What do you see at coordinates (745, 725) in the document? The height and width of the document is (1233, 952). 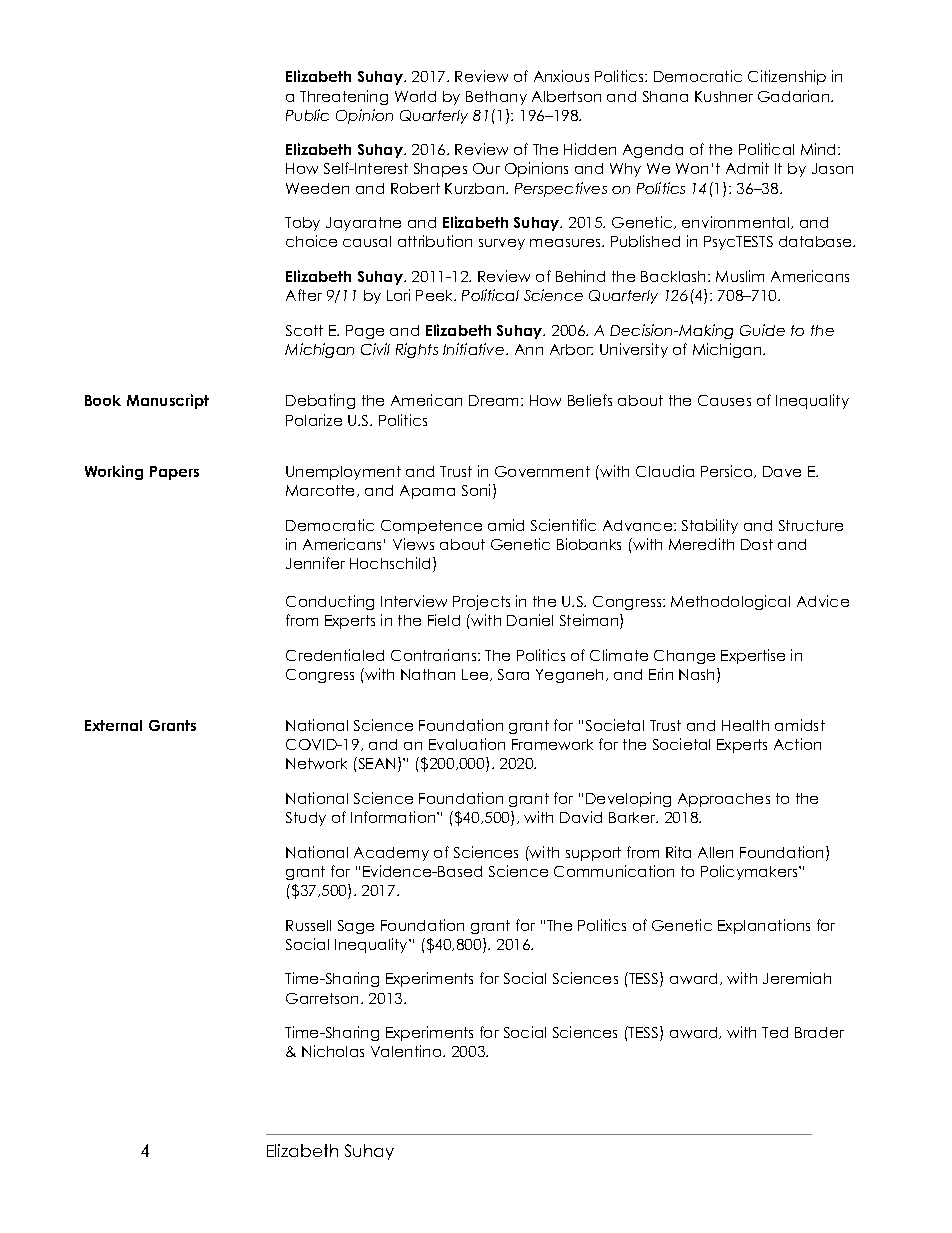 I see `Health` at bounding box center [745, 725].
